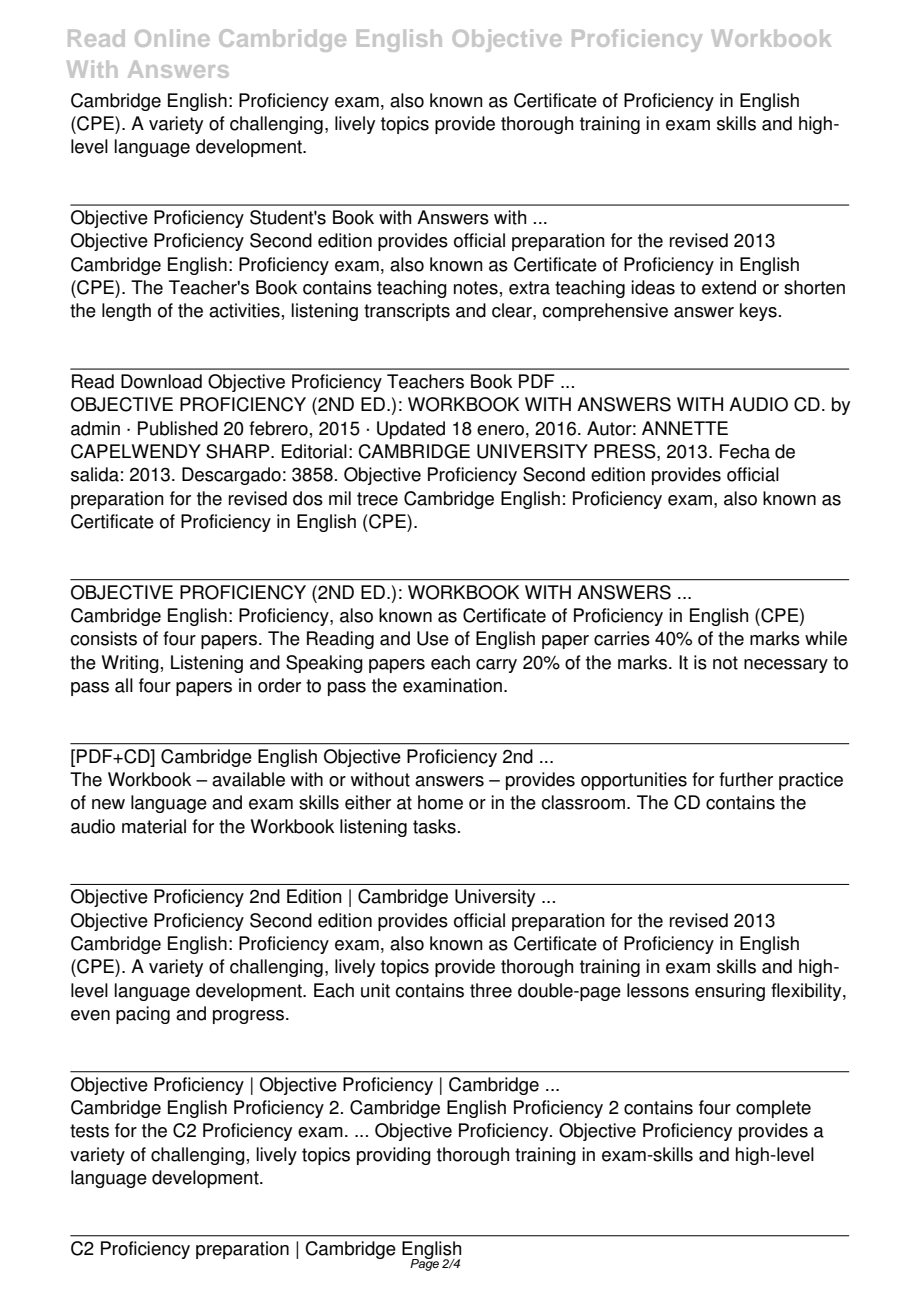 The height and width of the screenshot is (1308, 924). I want to click on Updated, so click(411, 430).
